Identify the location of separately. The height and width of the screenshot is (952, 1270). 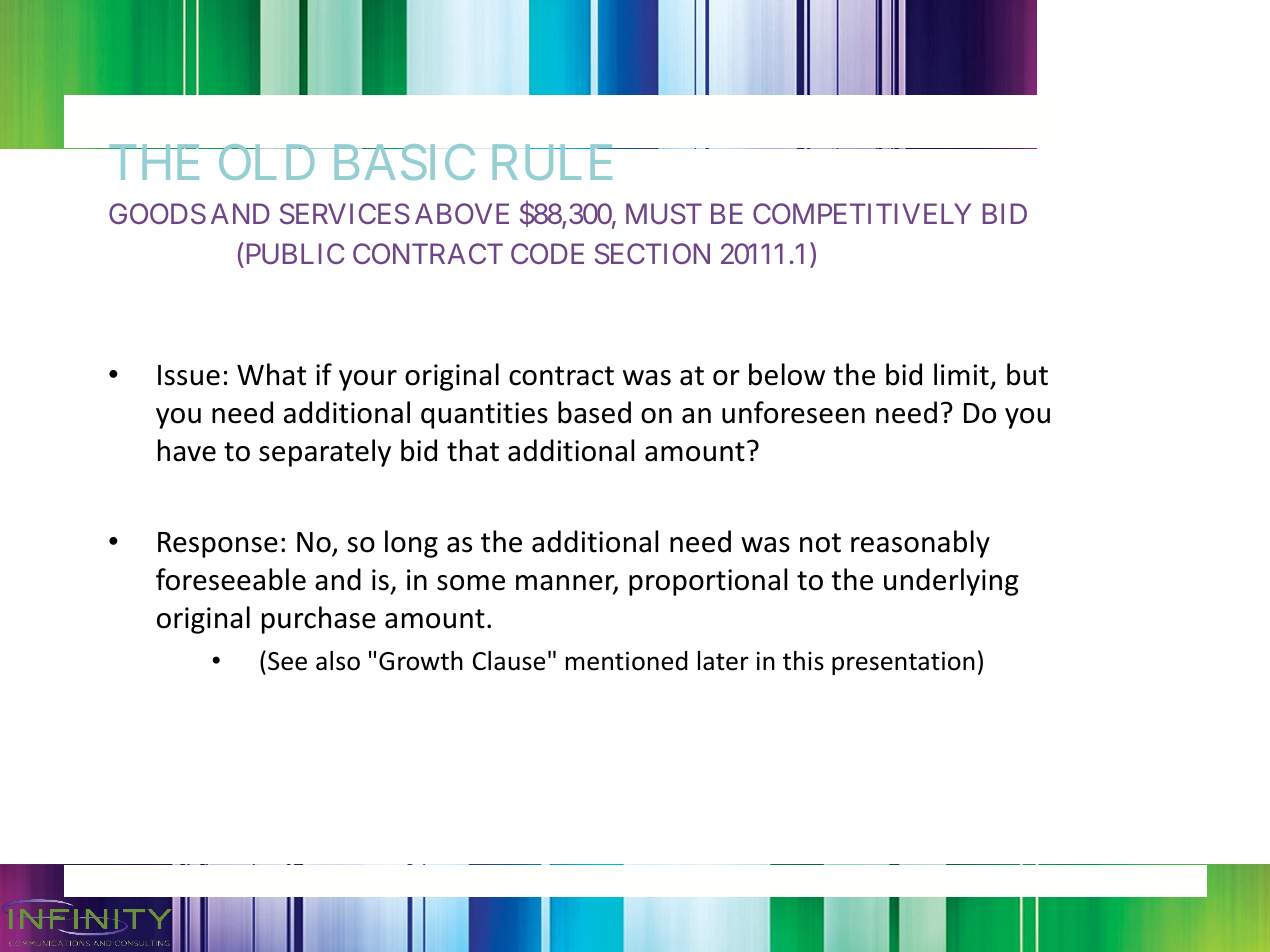
(325, 453).
